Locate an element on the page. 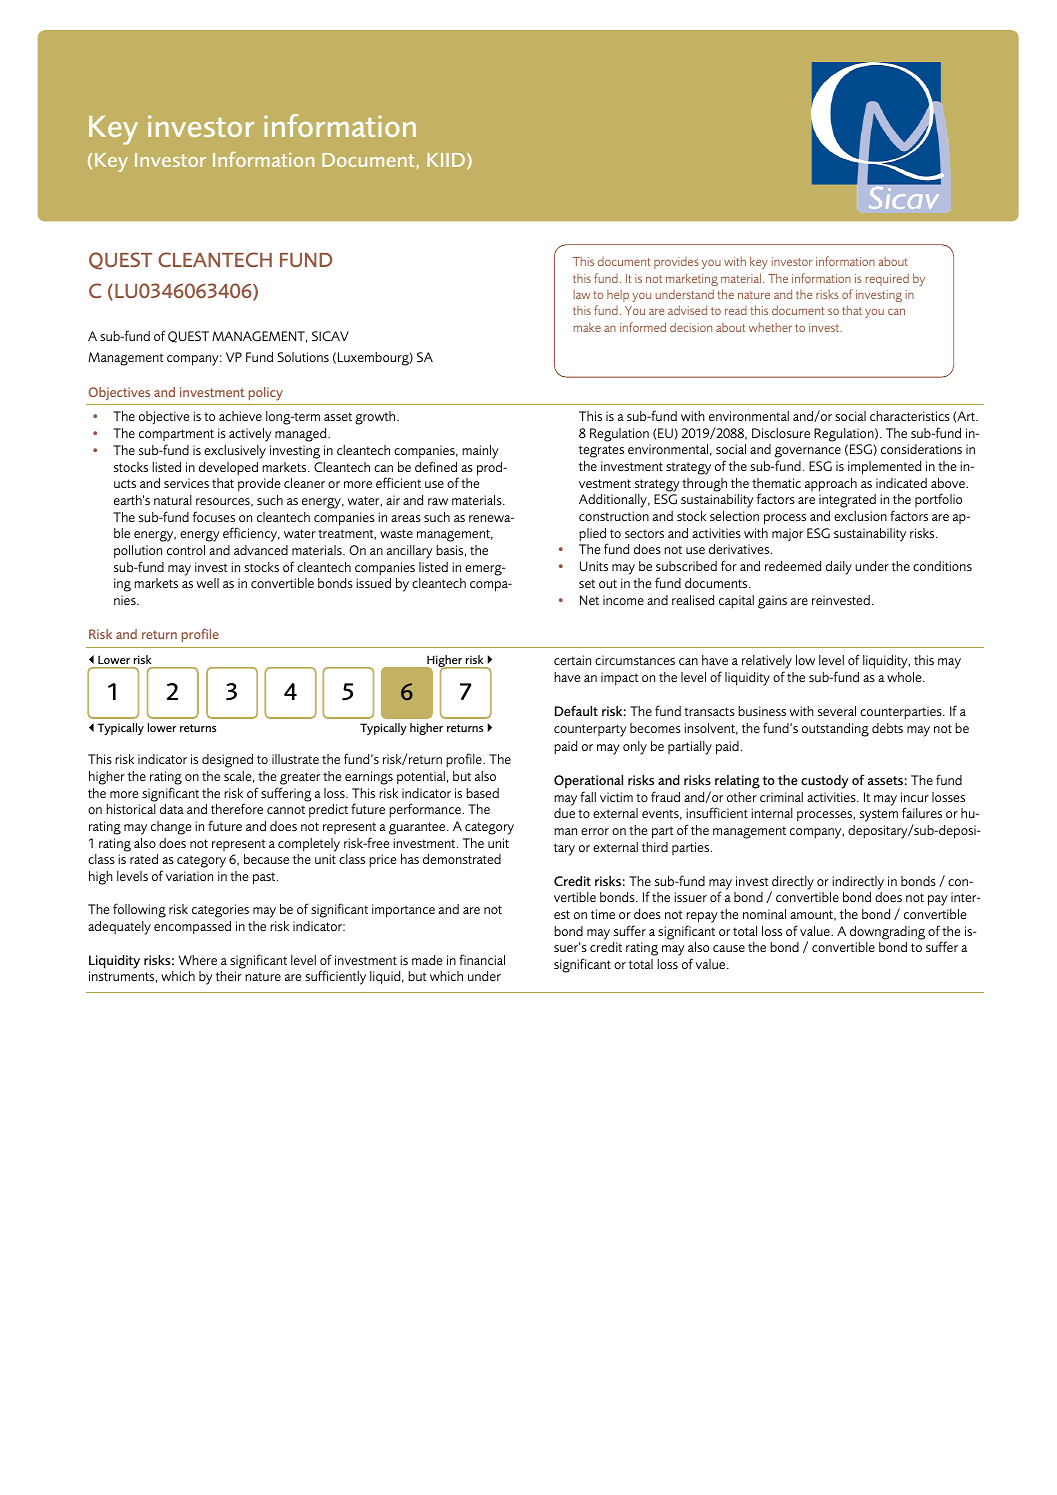 This image has width=1057, height=1495. required is located at coordinates (887, 279).
